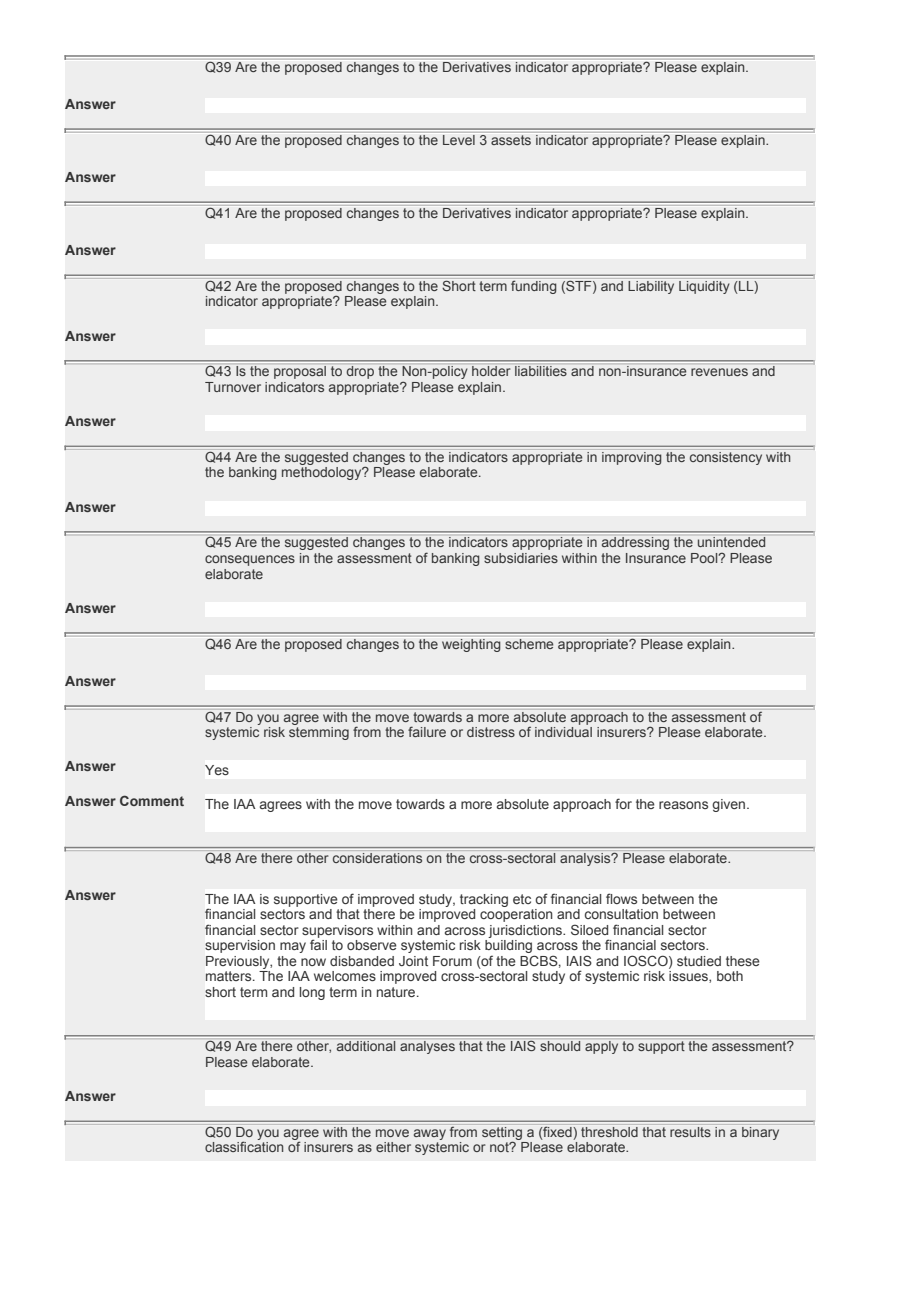  What do you see at coordinates (250, 560) in the page?
I see `consequences` at bounding box center [250, 560].
